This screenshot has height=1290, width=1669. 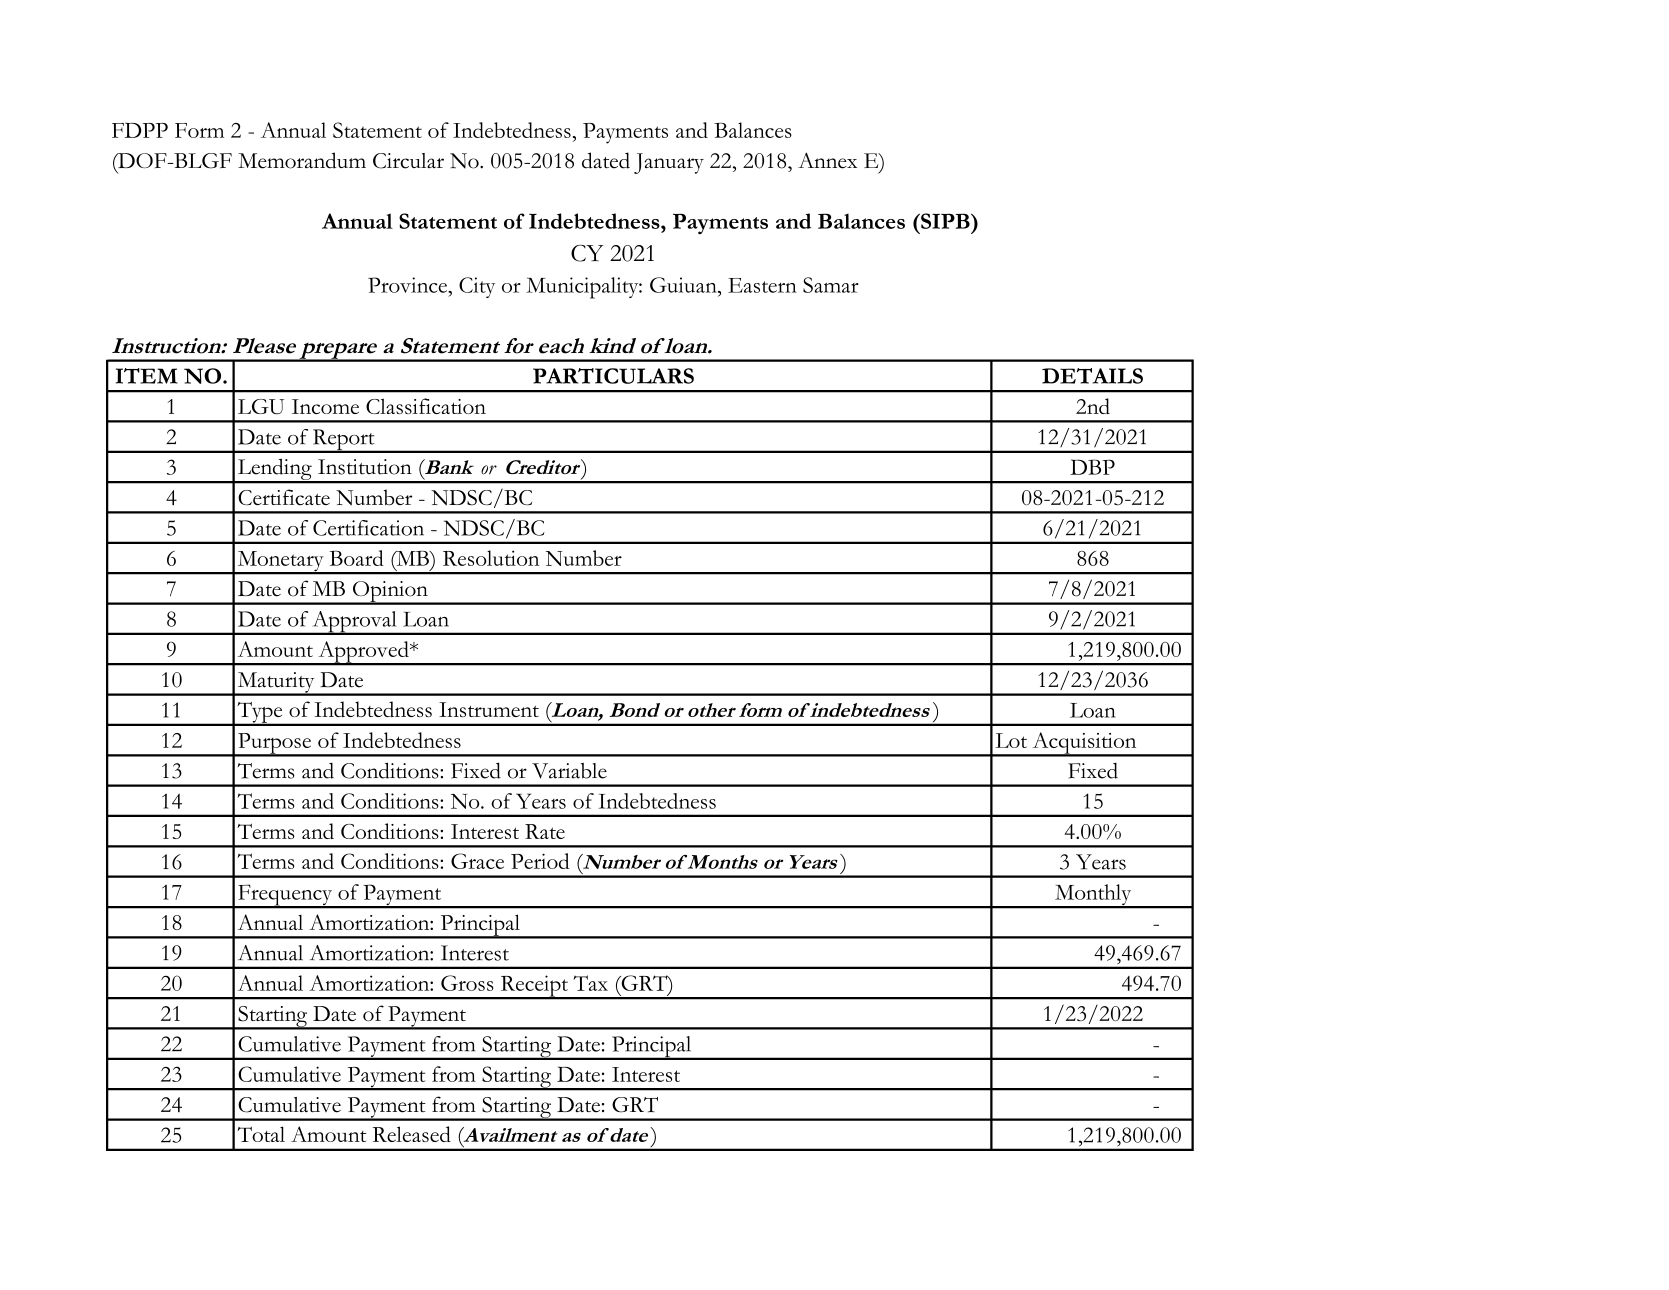 I want to click on Annex, so click(x=827, y=160).
